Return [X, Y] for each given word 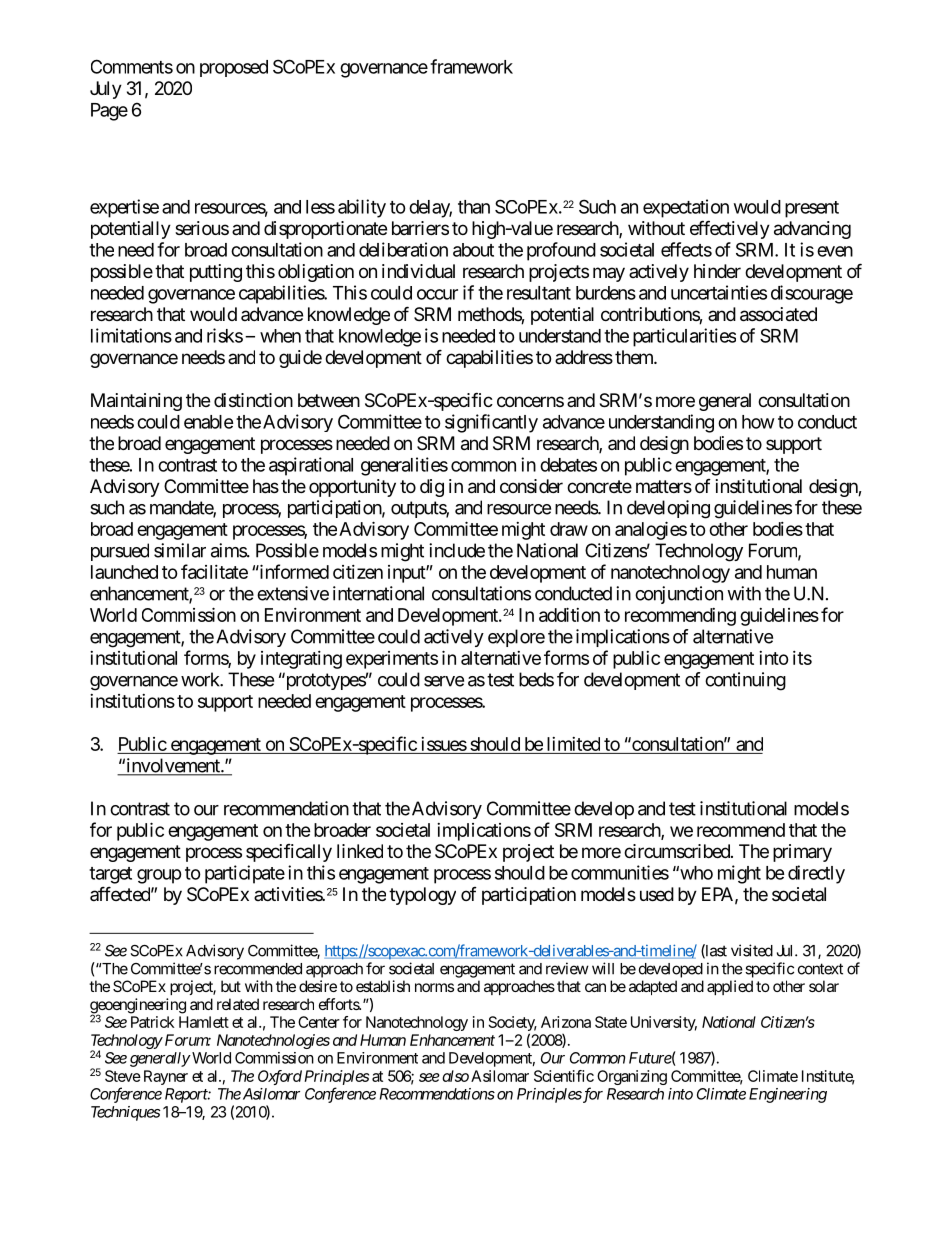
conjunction [679, 595]
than [474, 207]
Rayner [166, 1077]
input [407, 574]
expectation [686, 208]
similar [180, 550]
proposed [234, 68]
